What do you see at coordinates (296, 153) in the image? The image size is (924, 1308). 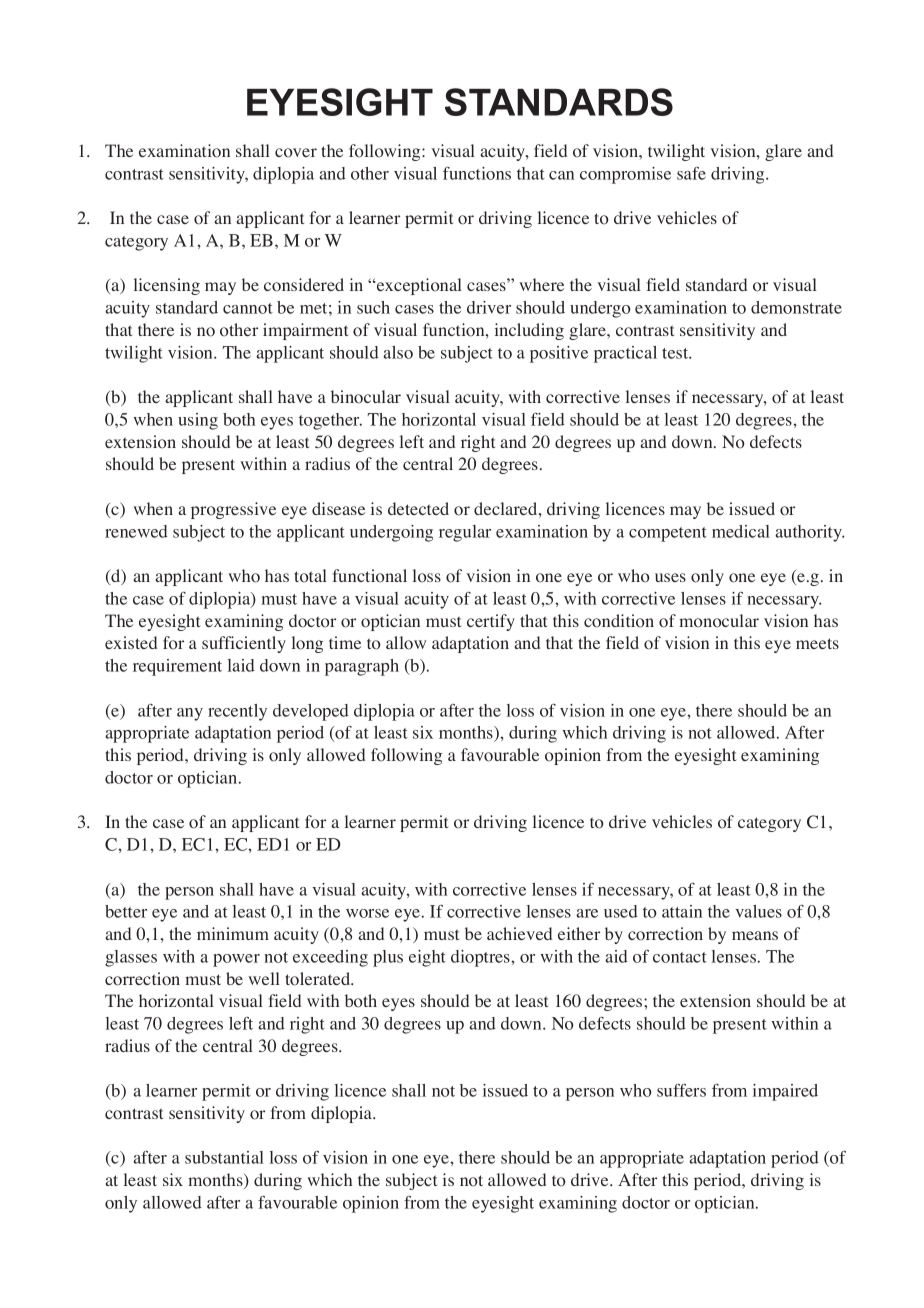 I see `cover` at bounding box center [296, 153].
